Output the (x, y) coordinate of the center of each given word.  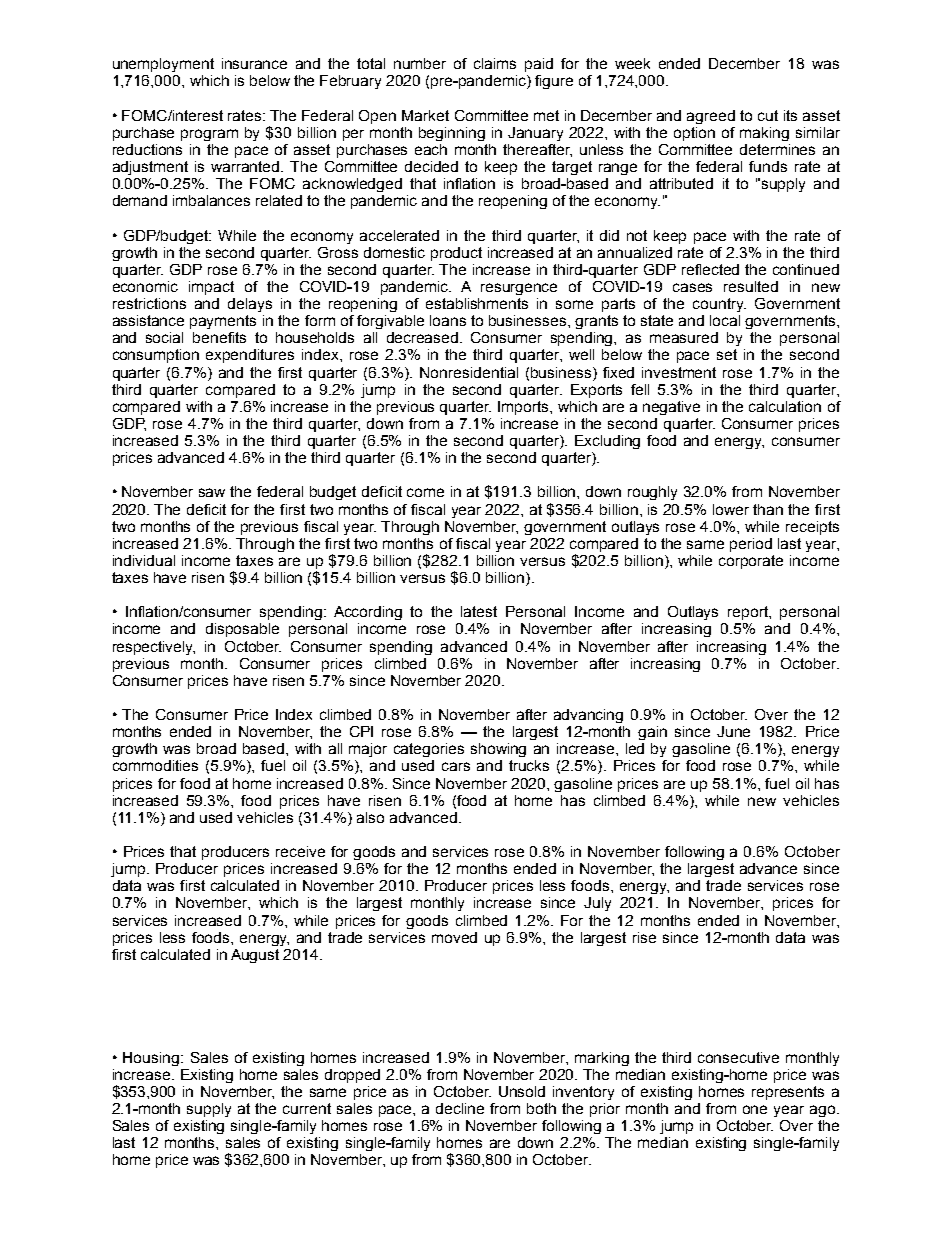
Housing (151, 1059)
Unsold (522, 1091)
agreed (711, 117)
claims (495, 63)
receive (300, 851)
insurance (254, 63)
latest (479, 611)
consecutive (738, 1057)
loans (448, 320)
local (725, 320)
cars (456, 766)
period (751, 545)
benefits (219, 337)
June (733, 731)
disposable (242, 630)
